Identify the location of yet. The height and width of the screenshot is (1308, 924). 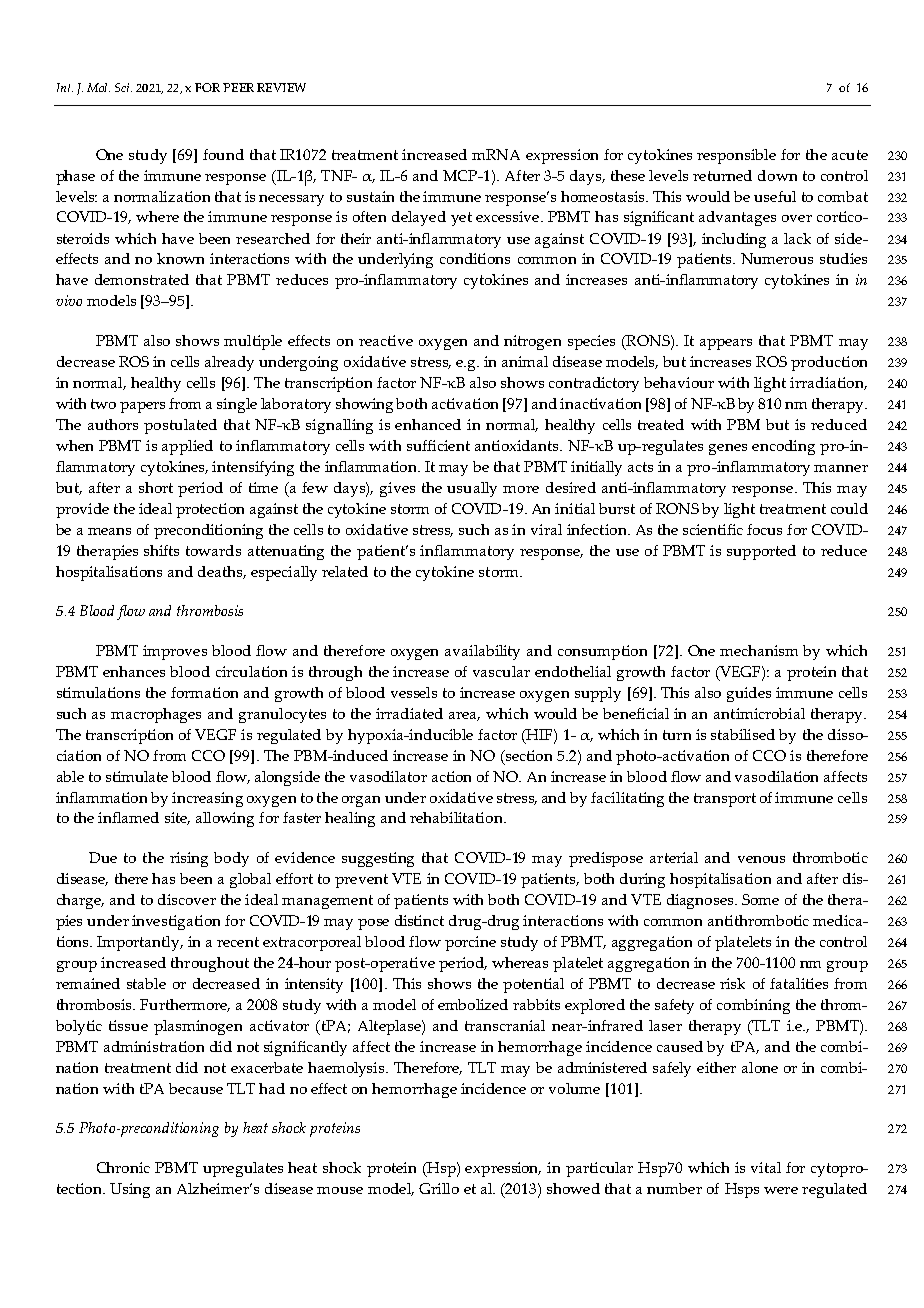
(461, 219).
